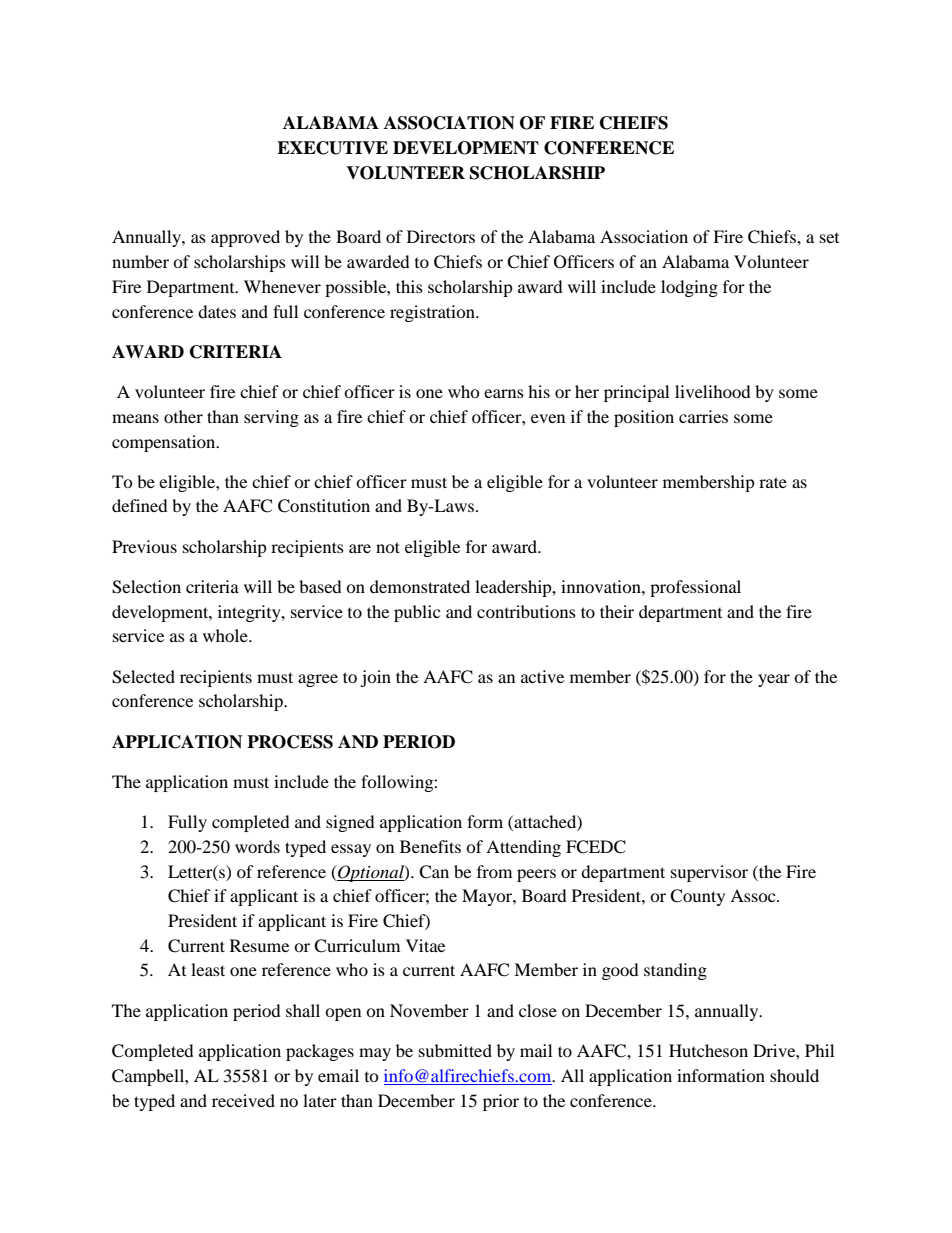 This page has width=952, height=1233. I want to click on submitted, so click(455, 1050).
